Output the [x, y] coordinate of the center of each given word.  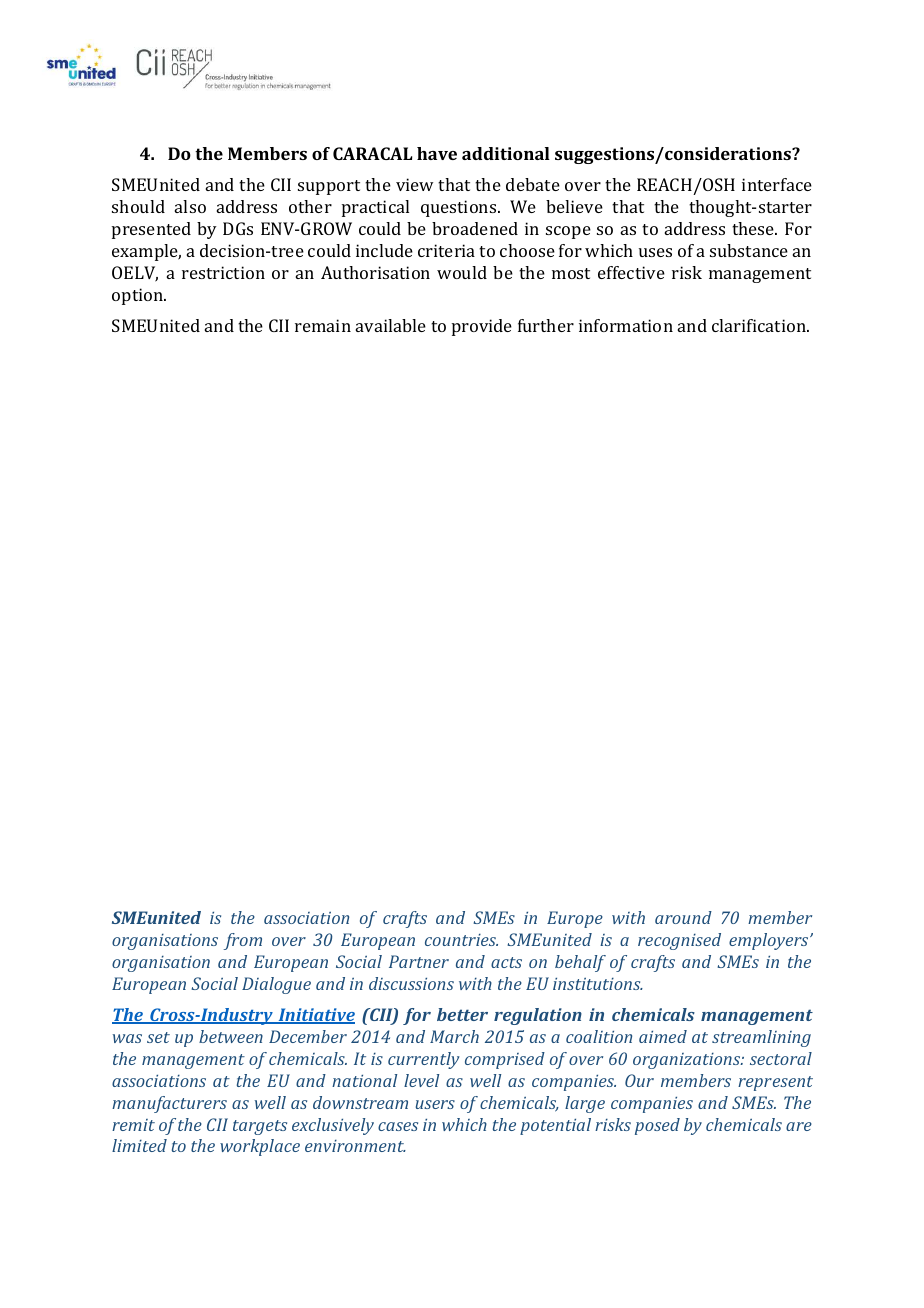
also [190, 206]
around [683, 917]
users [435, 1104]
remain [323, 325]
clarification [760, 325]
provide [482, 327]
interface [777, 184]
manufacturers [169, 1104]
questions [460, 208]
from [242, 941]
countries [461, 940]
